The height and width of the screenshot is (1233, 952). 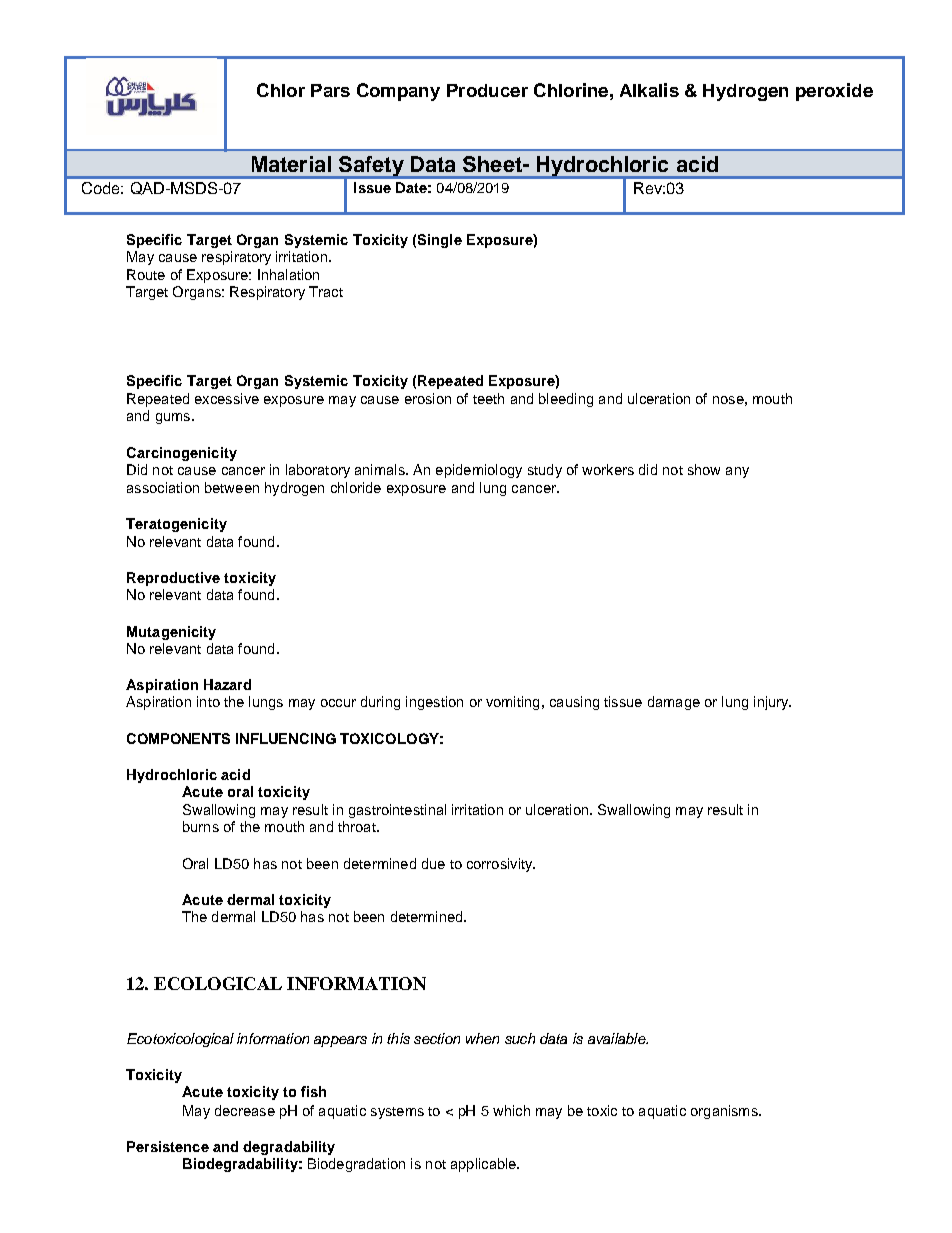 I want to click on into, so click(x=208, y=701).
